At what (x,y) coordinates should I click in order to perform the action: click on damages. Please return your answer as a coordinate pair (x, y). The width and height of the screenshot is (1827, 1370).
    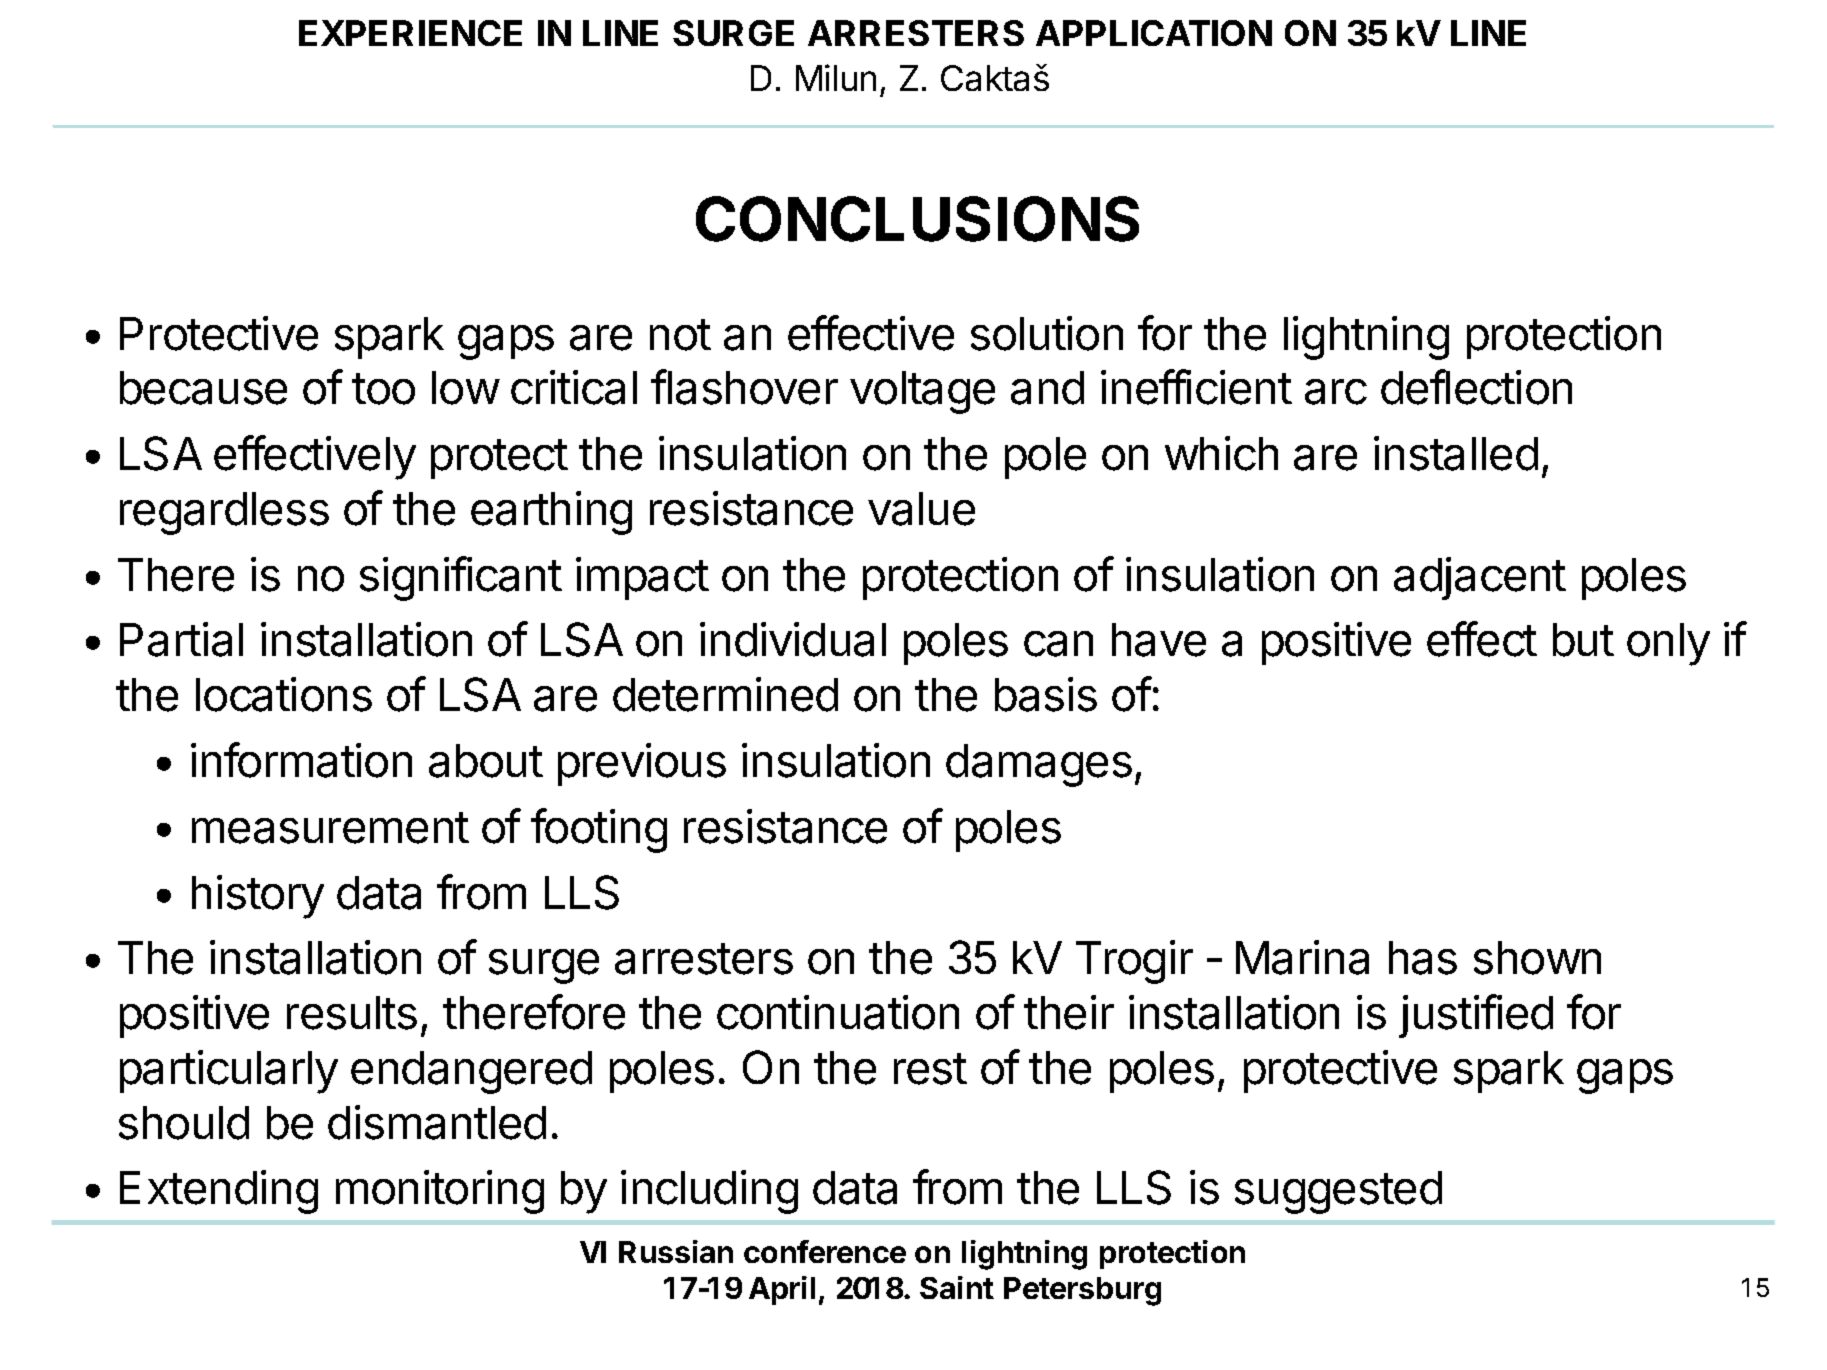
    Looking at the image, I should click on (1039, 765).
